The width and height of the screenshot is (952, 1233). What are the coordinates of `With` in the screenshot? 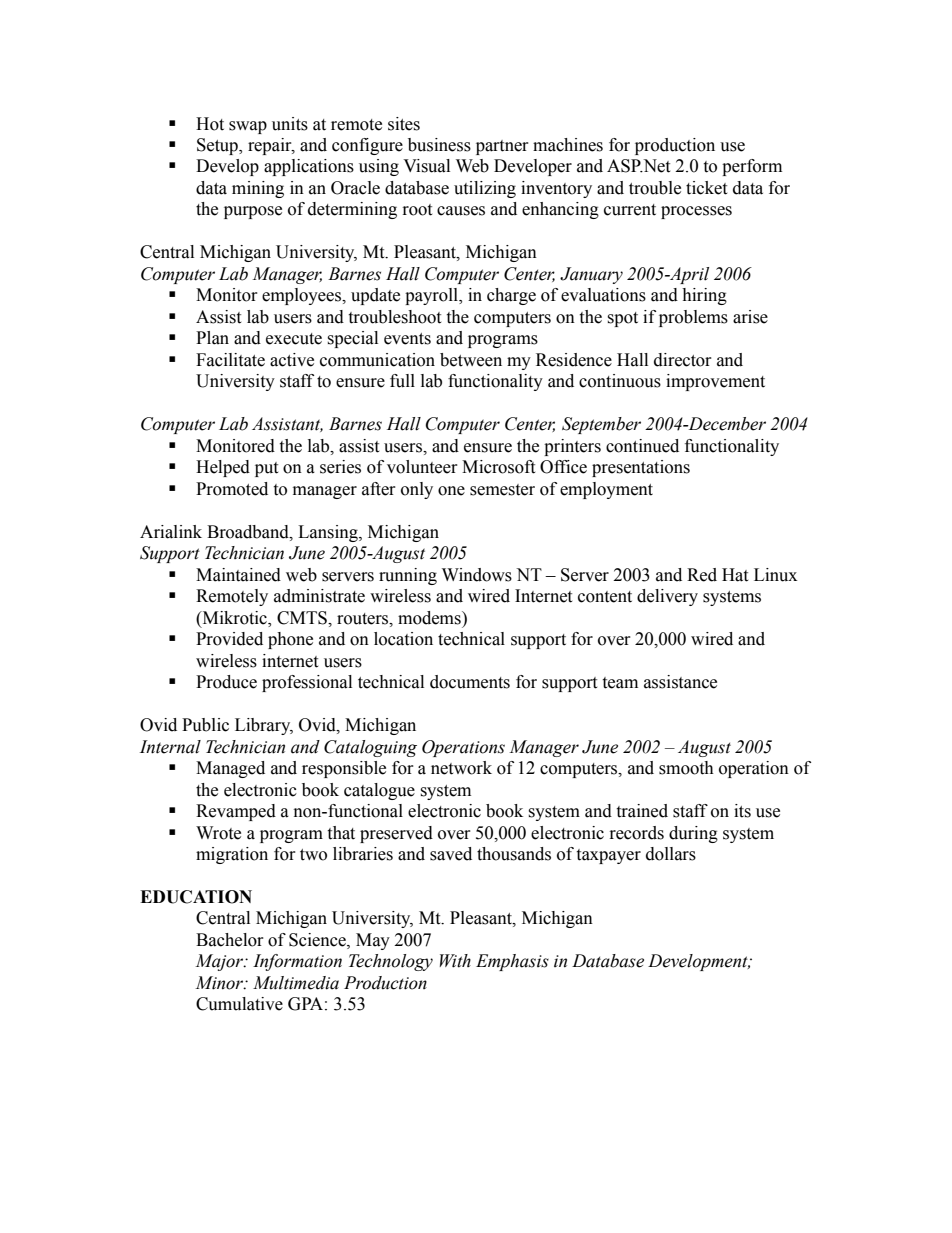 It's located at (455, 961).
